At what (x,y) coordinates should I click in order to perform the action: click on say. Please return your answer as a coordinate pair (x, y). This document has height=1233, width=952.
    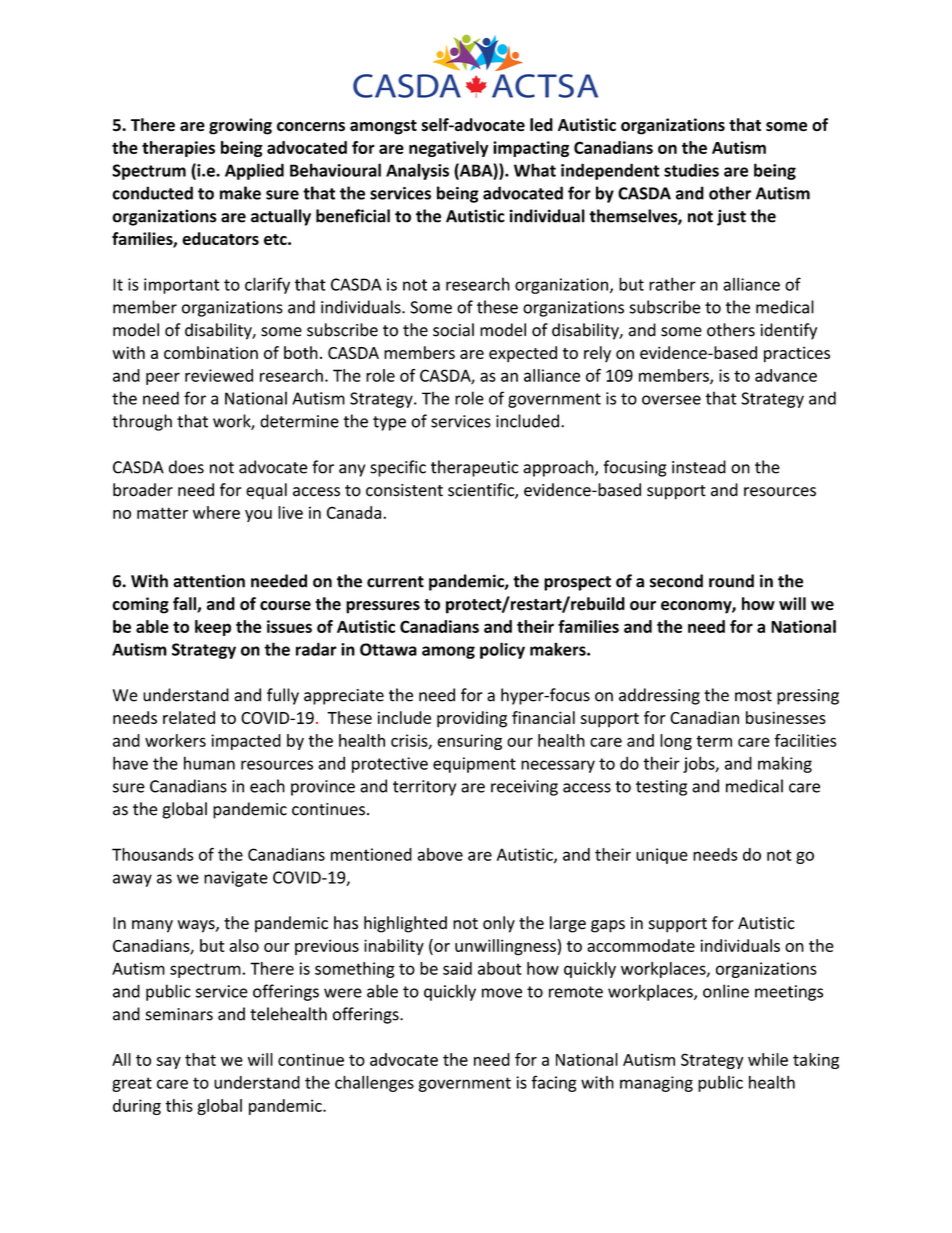
    Looking at the image, I should click on (168, 1063).
